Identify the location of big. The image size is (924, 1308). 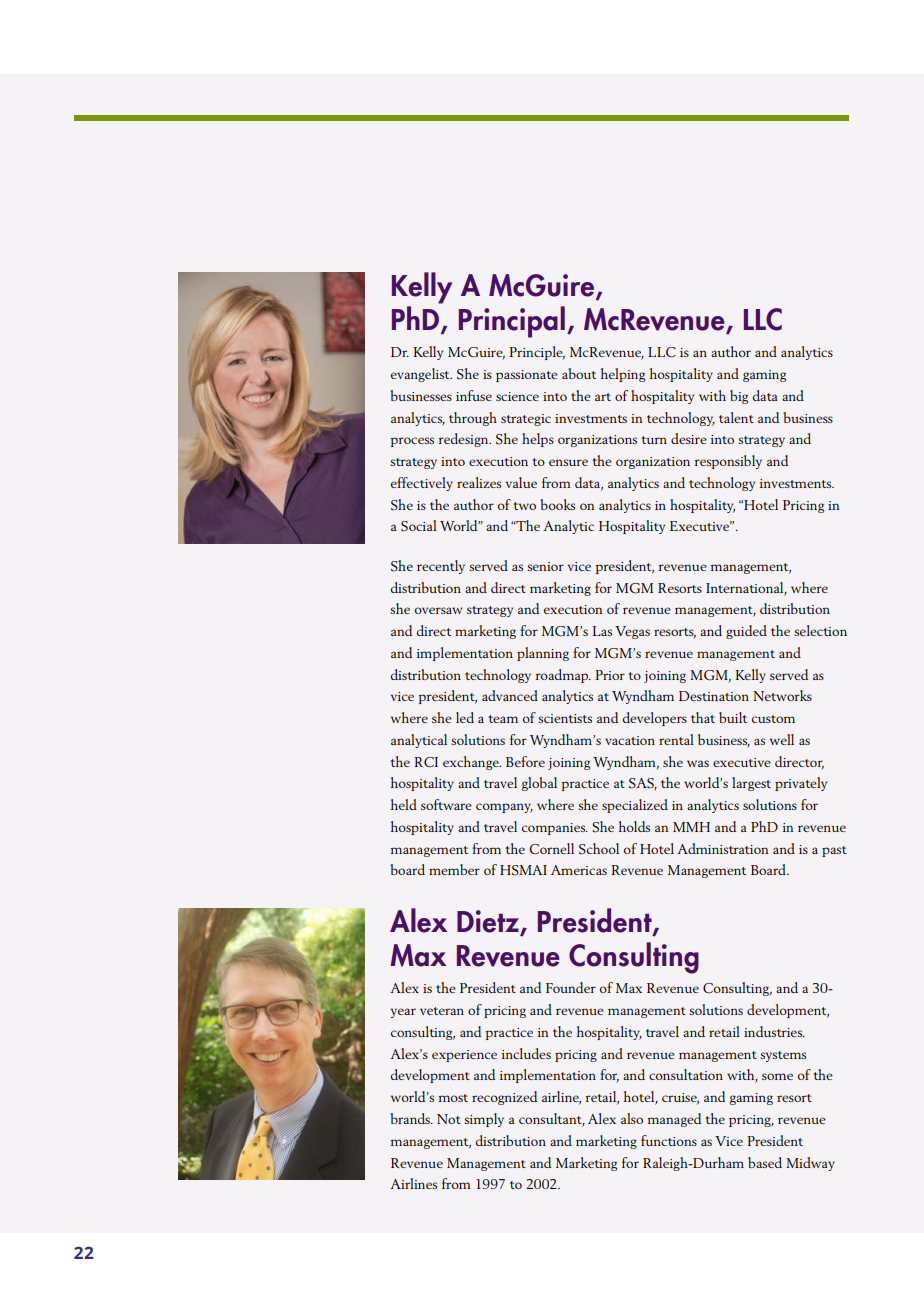
(739, 397).
